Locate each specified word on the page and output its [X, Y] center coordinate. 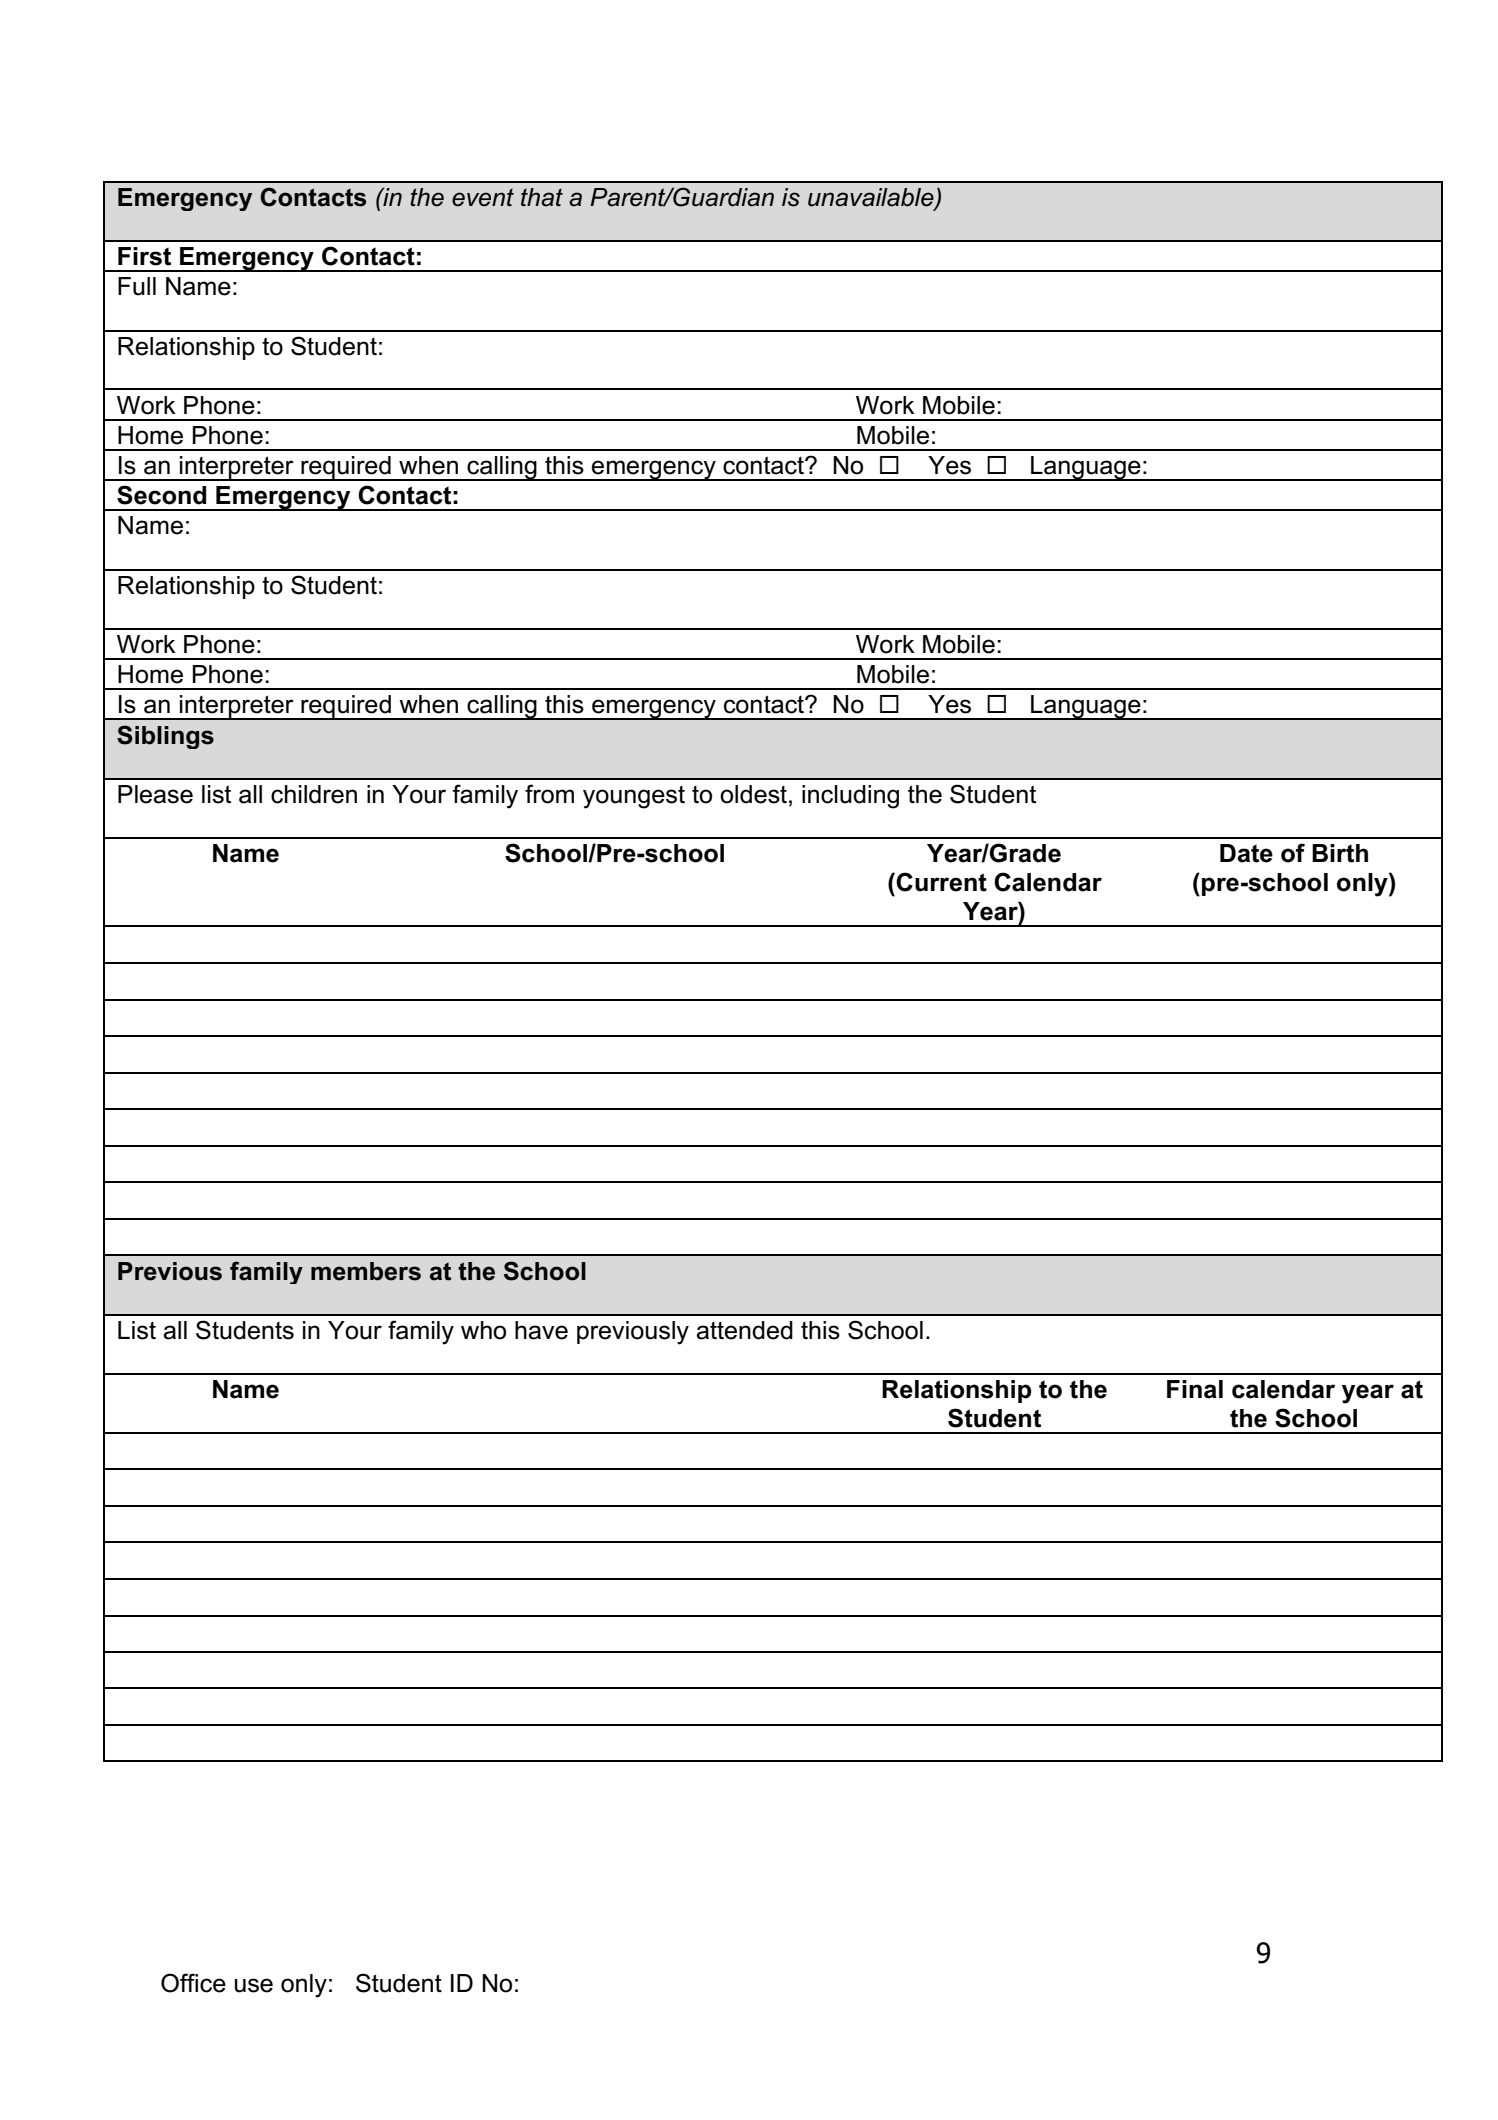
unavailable [872, 198]
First [144, 256]
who [483, 1330]
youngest [634, 797]
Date [1246, 853]
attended [744, 1330]
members [366, 1271]
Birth [1340, 853]
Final [1195, 1389]
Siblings [165, 737]
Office [193, 1983]
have [541, 1330]
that [542, 197]
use [254, 1985]
